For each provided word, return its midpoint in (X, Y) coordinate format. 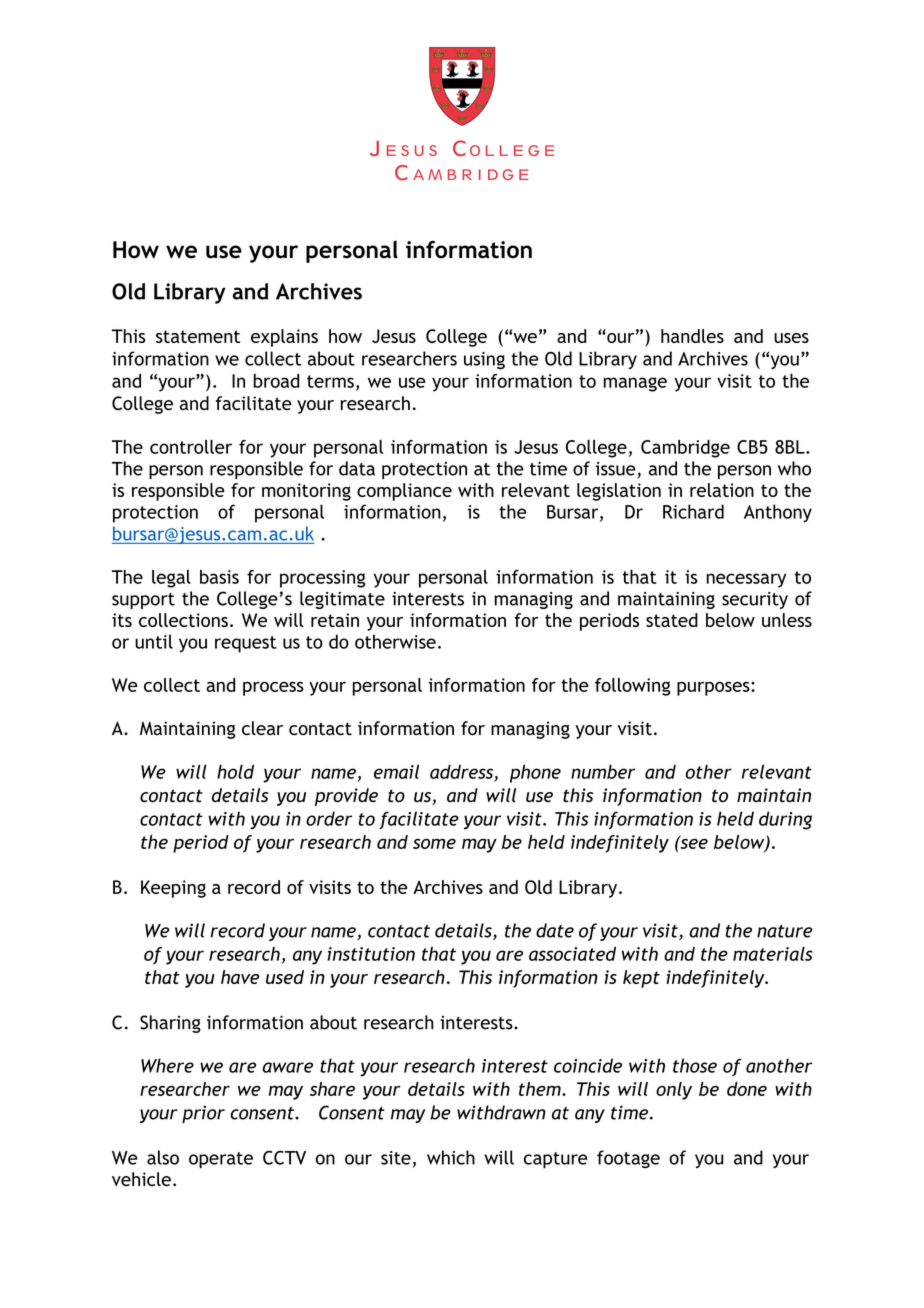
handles (692, 336)
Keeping (173, 889)
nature (784, 931)
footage (628, 1159)
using (484, 361)
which (451, 1157)
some (434, 843)
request (246, 644)
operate (221, 1160)
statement (198, 336)
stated (672, 620)
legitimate (342, 600)
